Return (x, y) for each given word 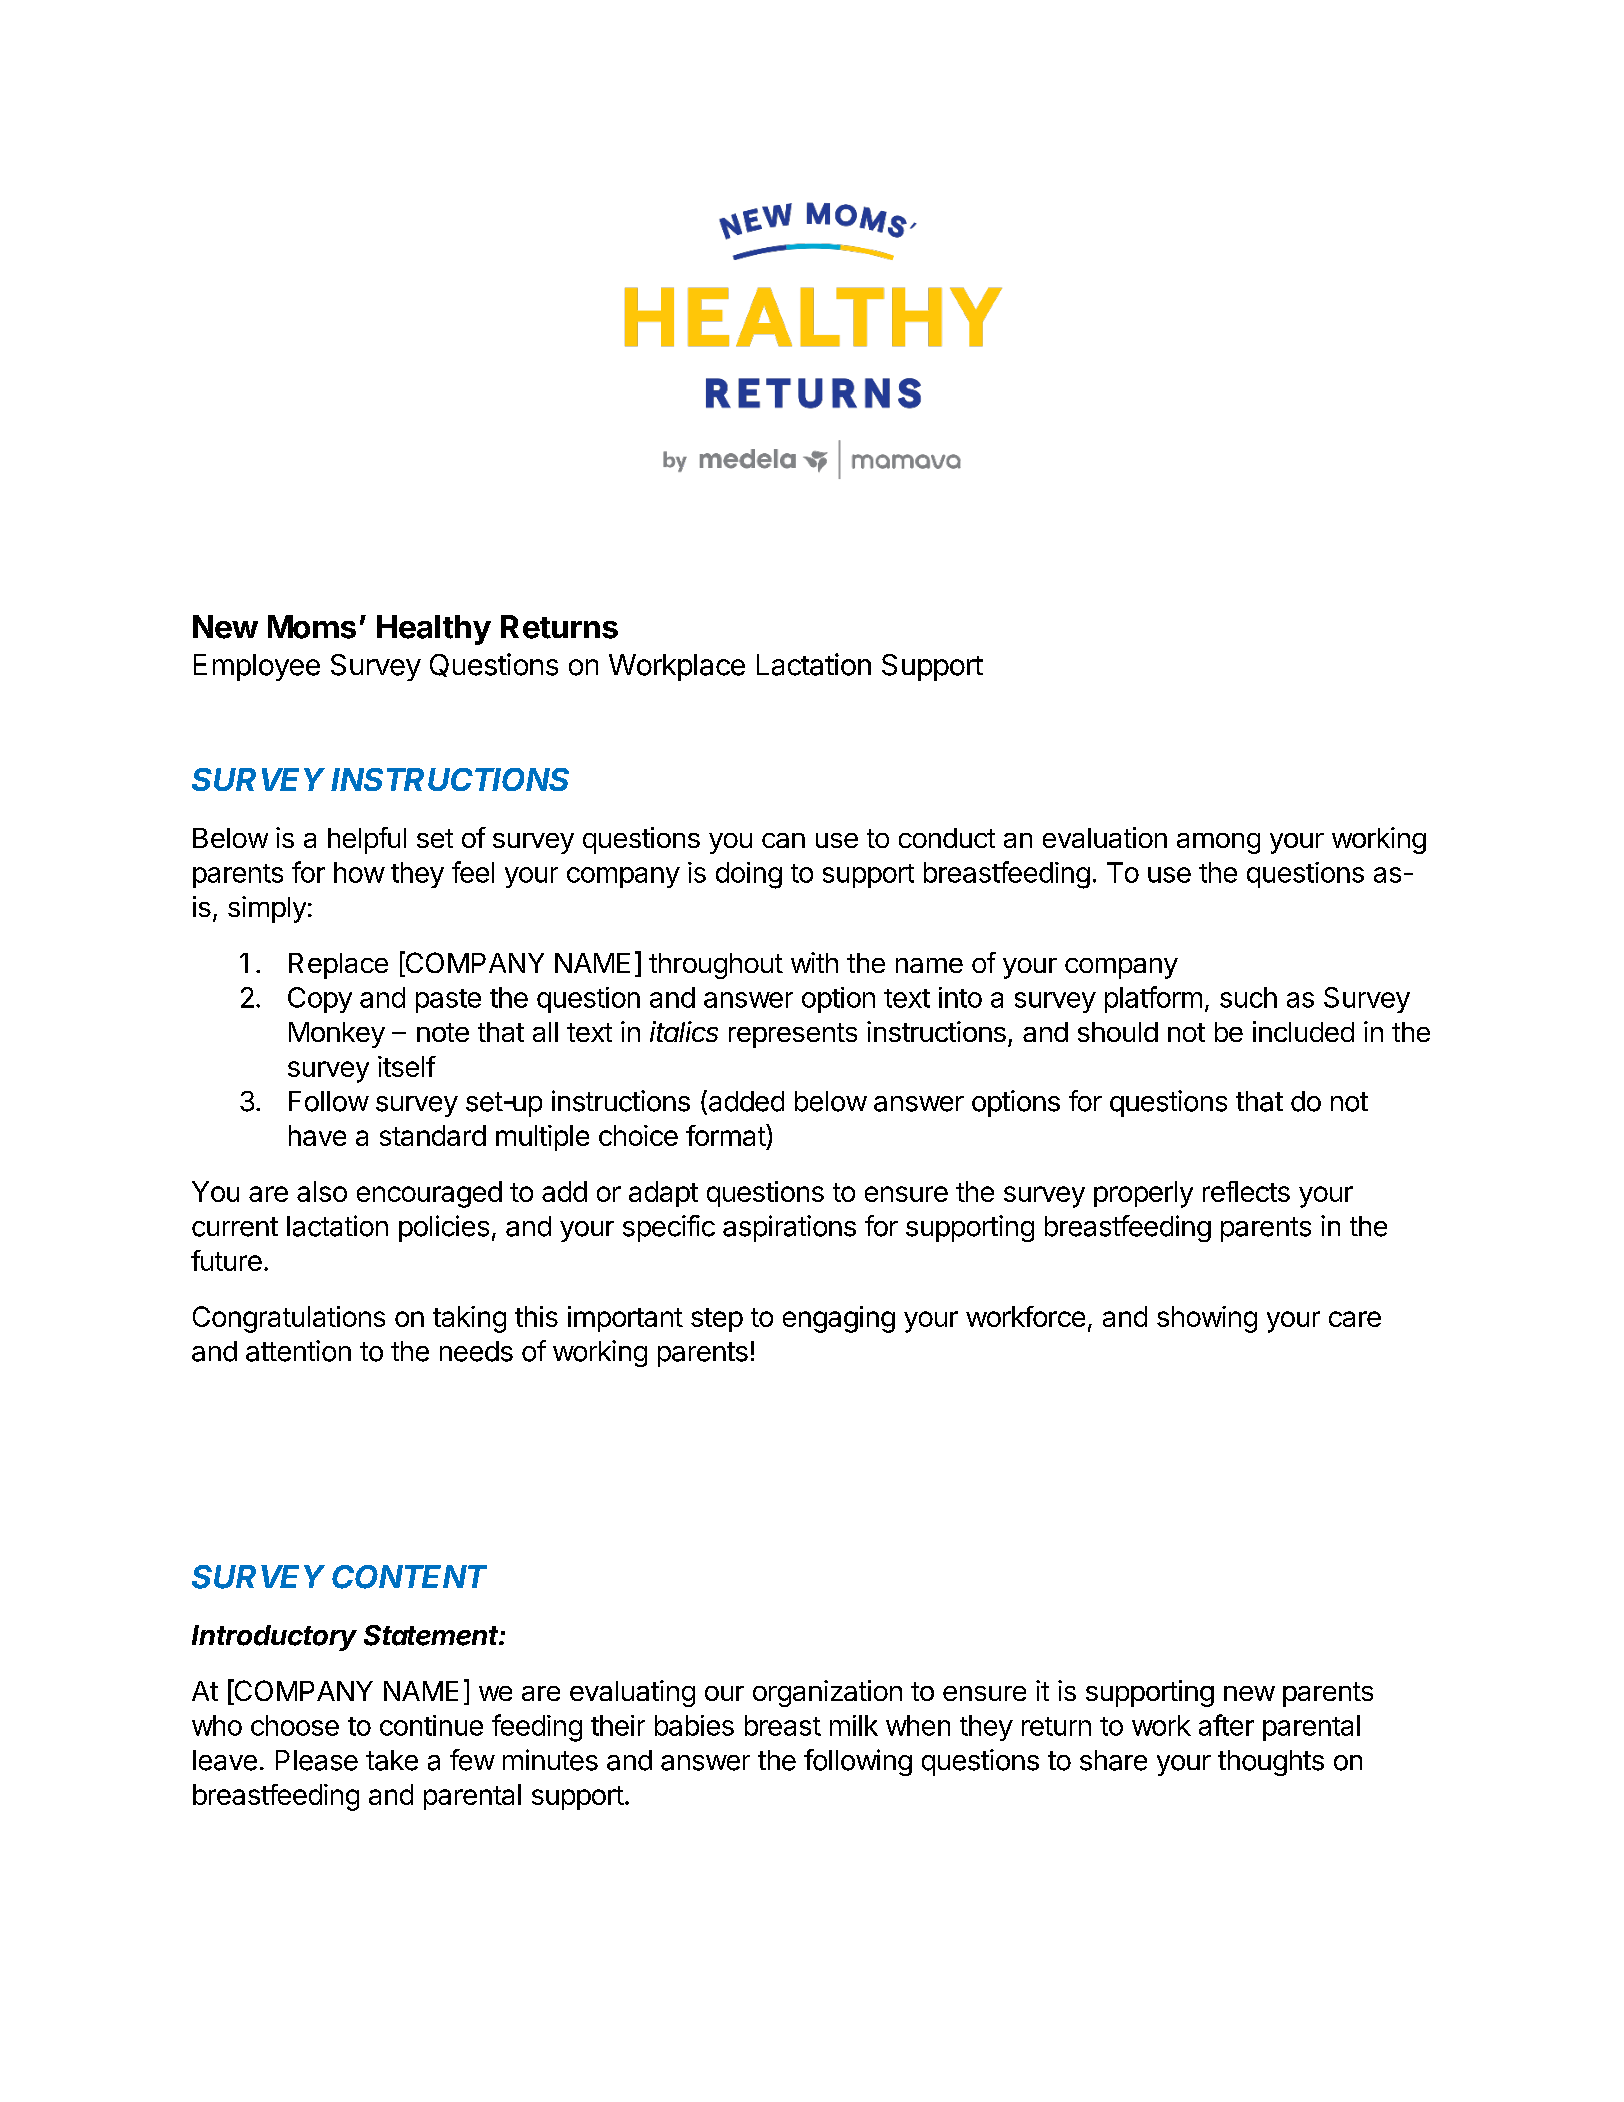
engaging (839, 1319)
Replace (338, 966)
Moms (312, 627)
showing (1207, 1319)
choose (295, 1725)
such (1248, 997)
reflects (1246, 1191)
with (814, 962)
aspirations (789, 1228)
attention (298, 1351)
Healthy (434, 630)
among (1218, 843)
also (322, 1191)
